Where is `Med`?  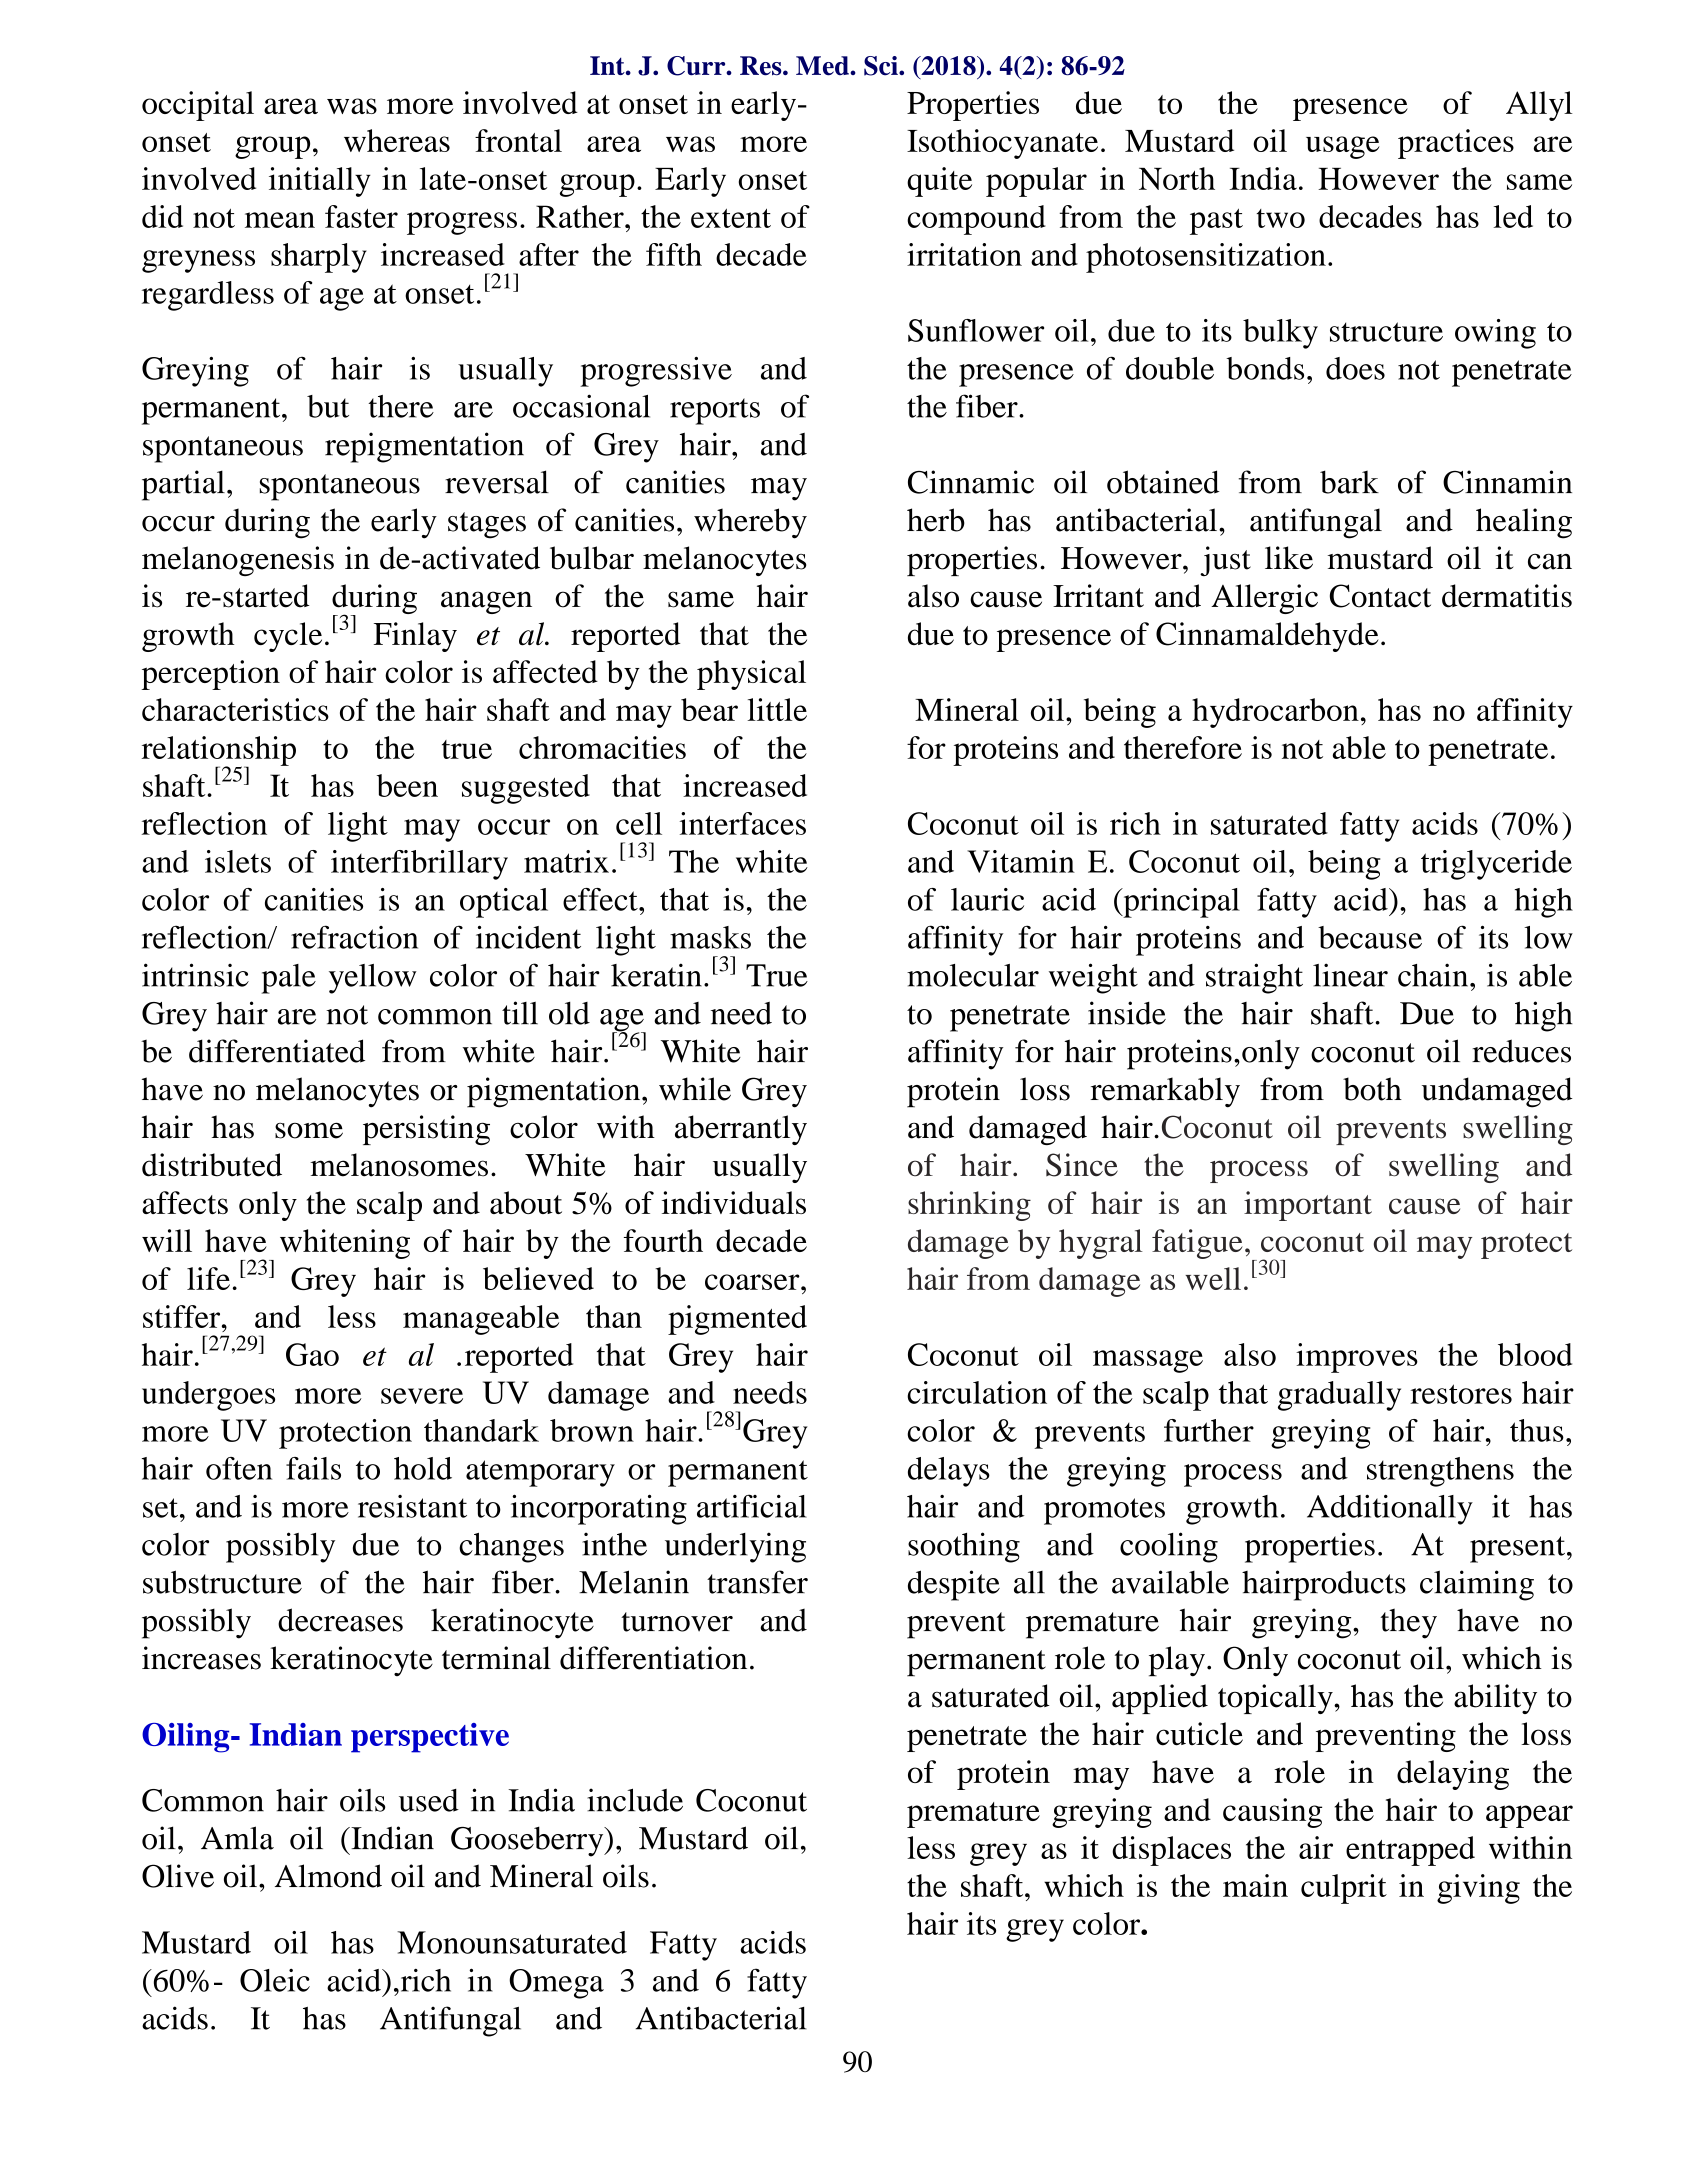
Med is located at coordinates (823, 66).
